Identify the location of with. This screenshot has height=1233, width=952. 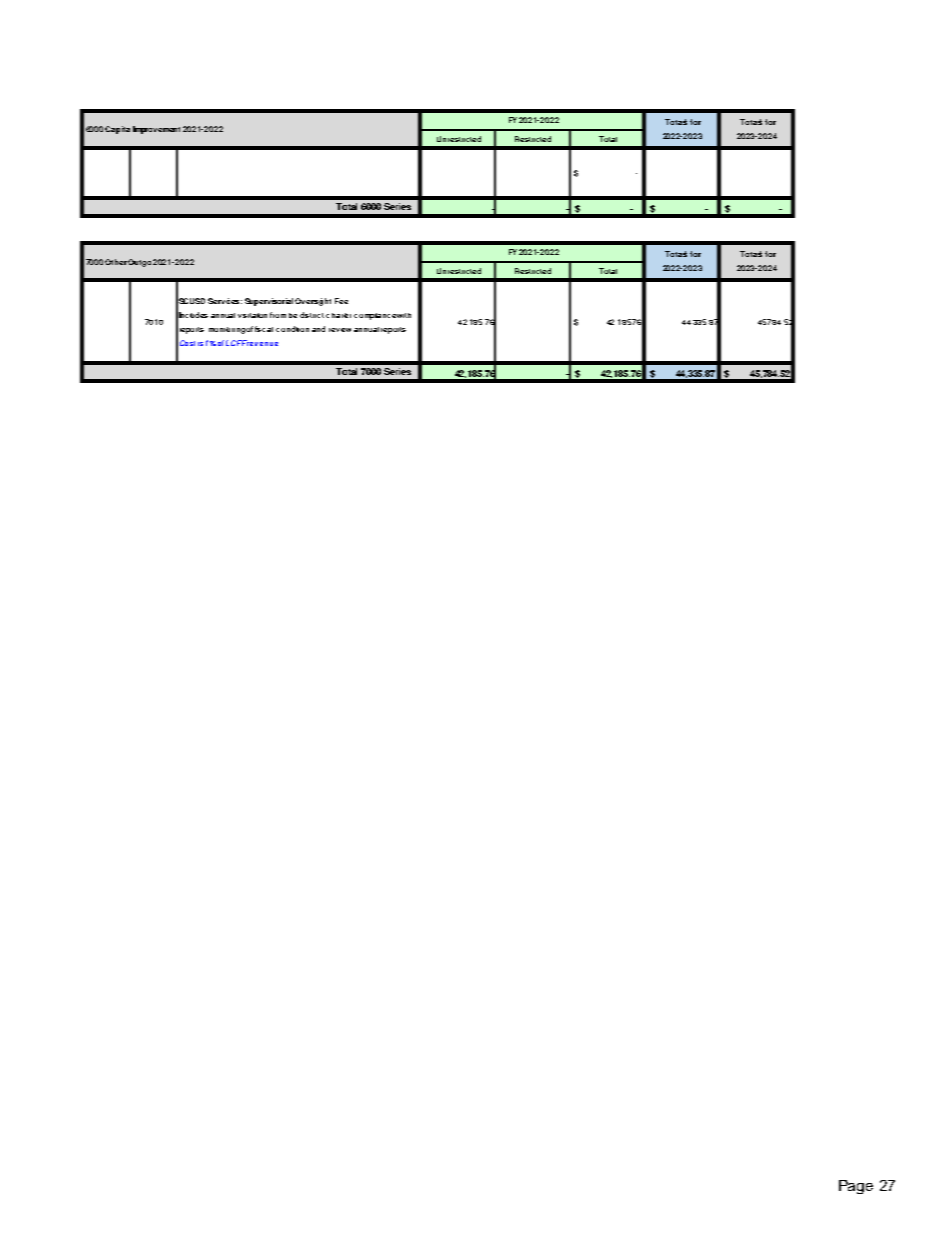
(404, 315).
